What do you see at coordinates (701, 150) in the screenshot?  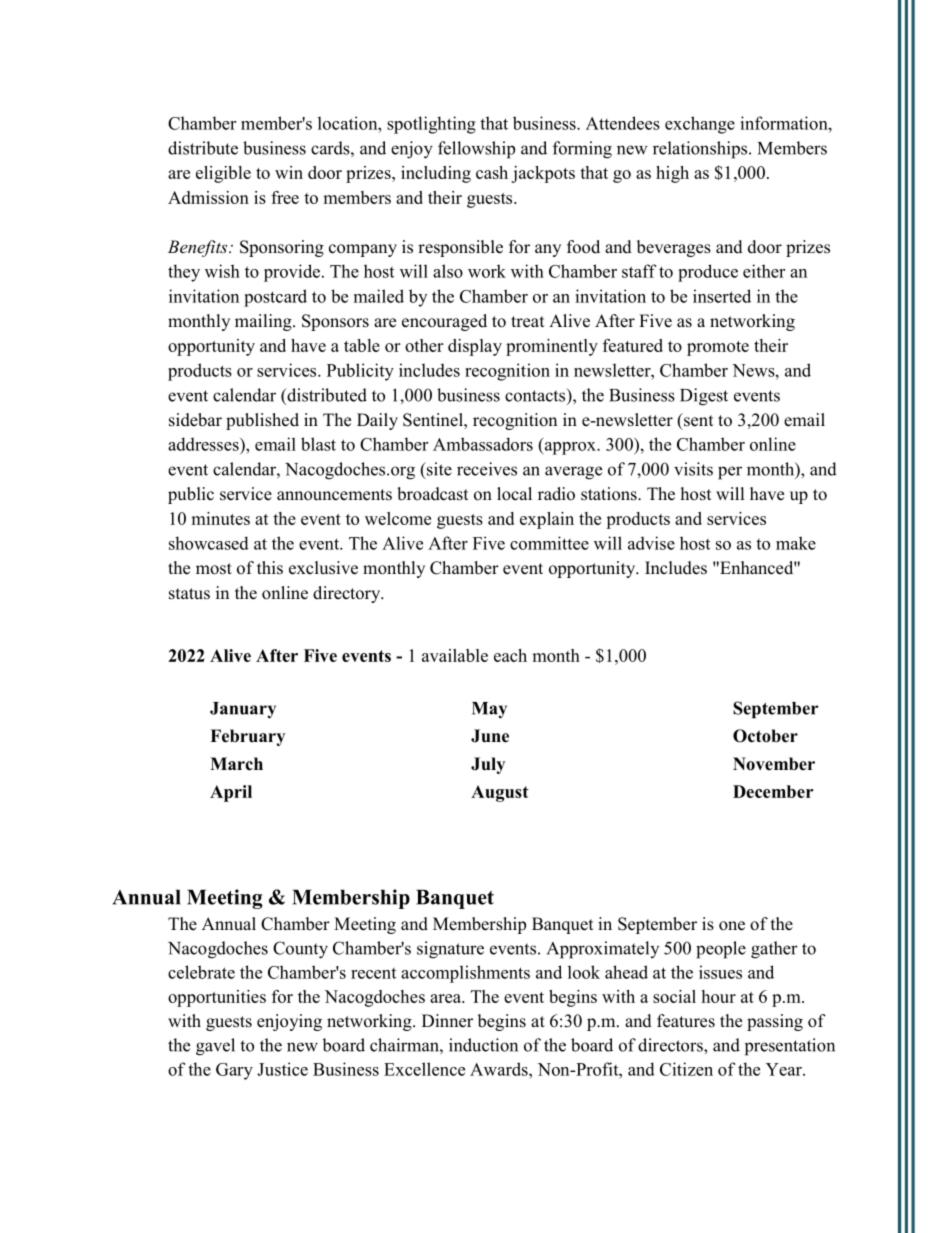 I see `relationships` at bounding box center [701, 150].
